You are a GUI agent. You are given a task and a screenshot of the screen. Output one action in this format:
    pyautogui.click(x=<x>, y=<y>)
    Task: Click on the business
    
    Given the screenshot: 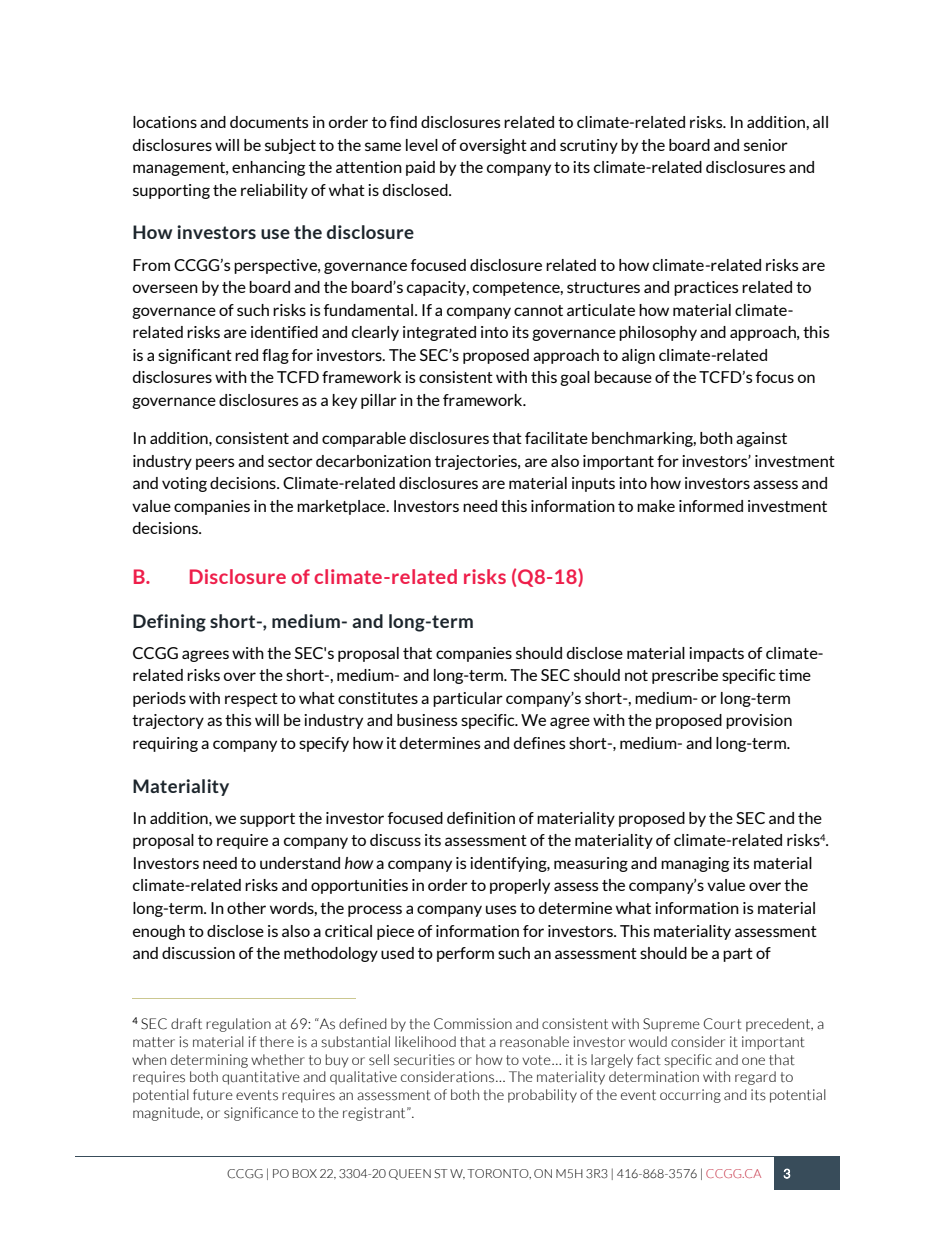 What is the action you would take?
    pyautogui.click(x=427, y=720)
